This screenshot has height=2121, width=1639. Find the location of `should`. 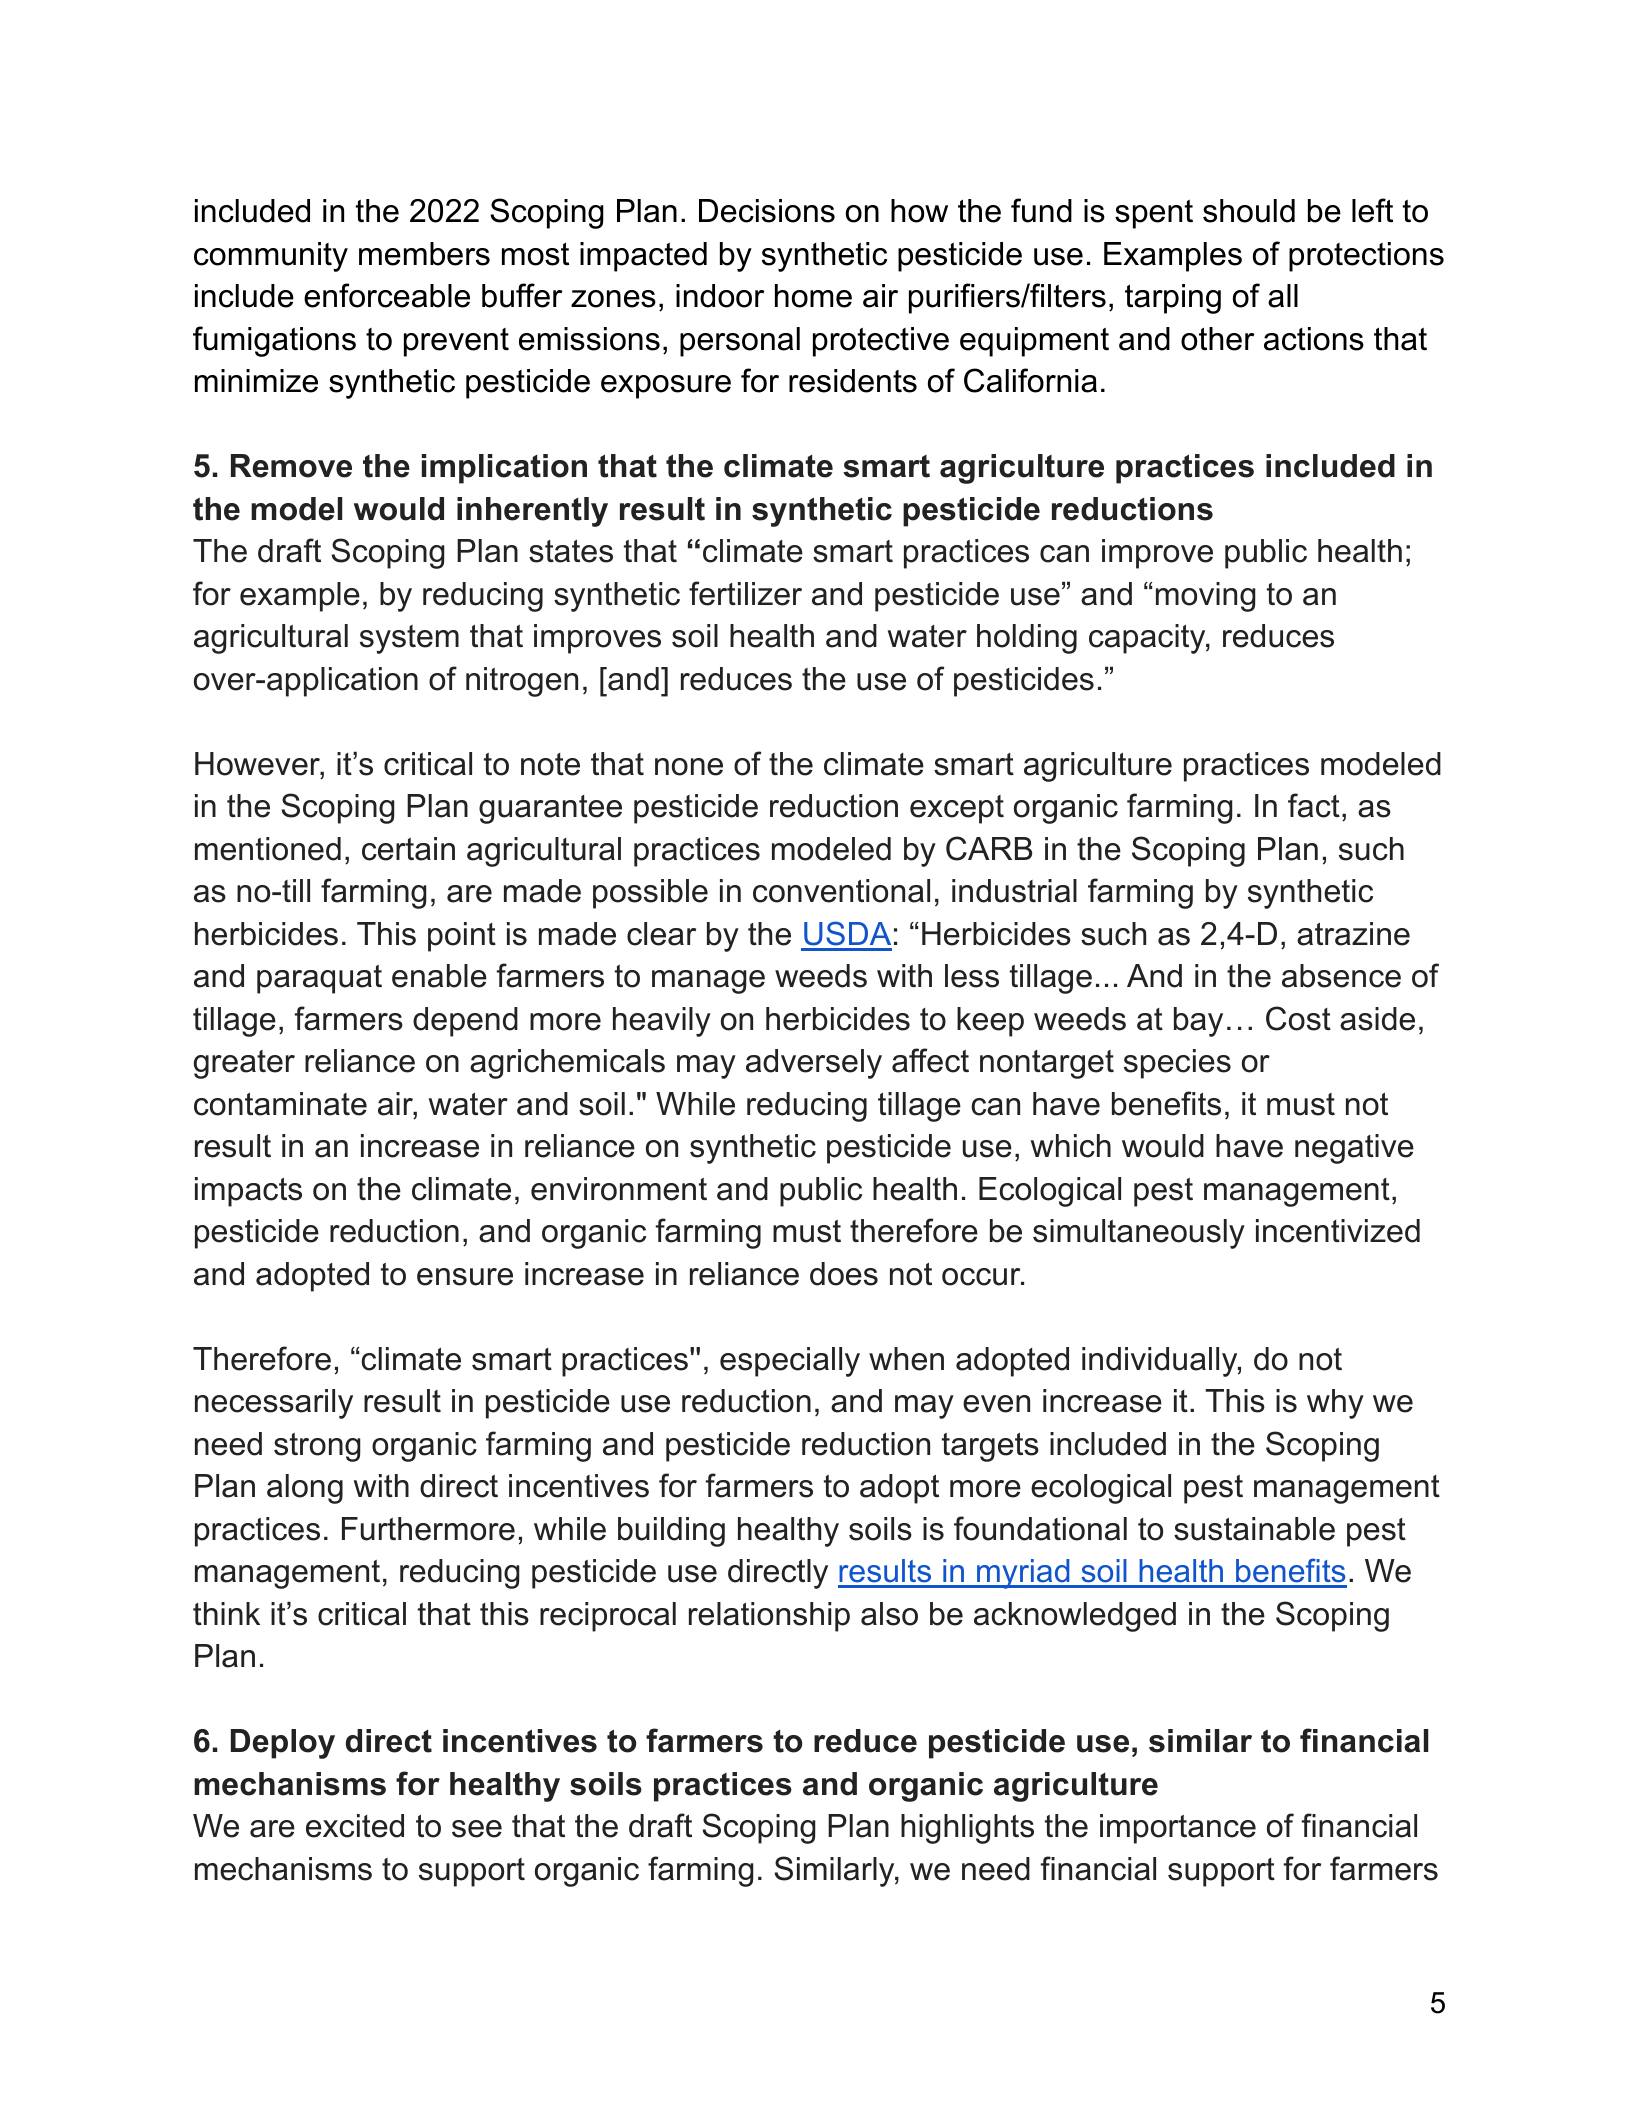

should is located at coordinates (1249, 211).
